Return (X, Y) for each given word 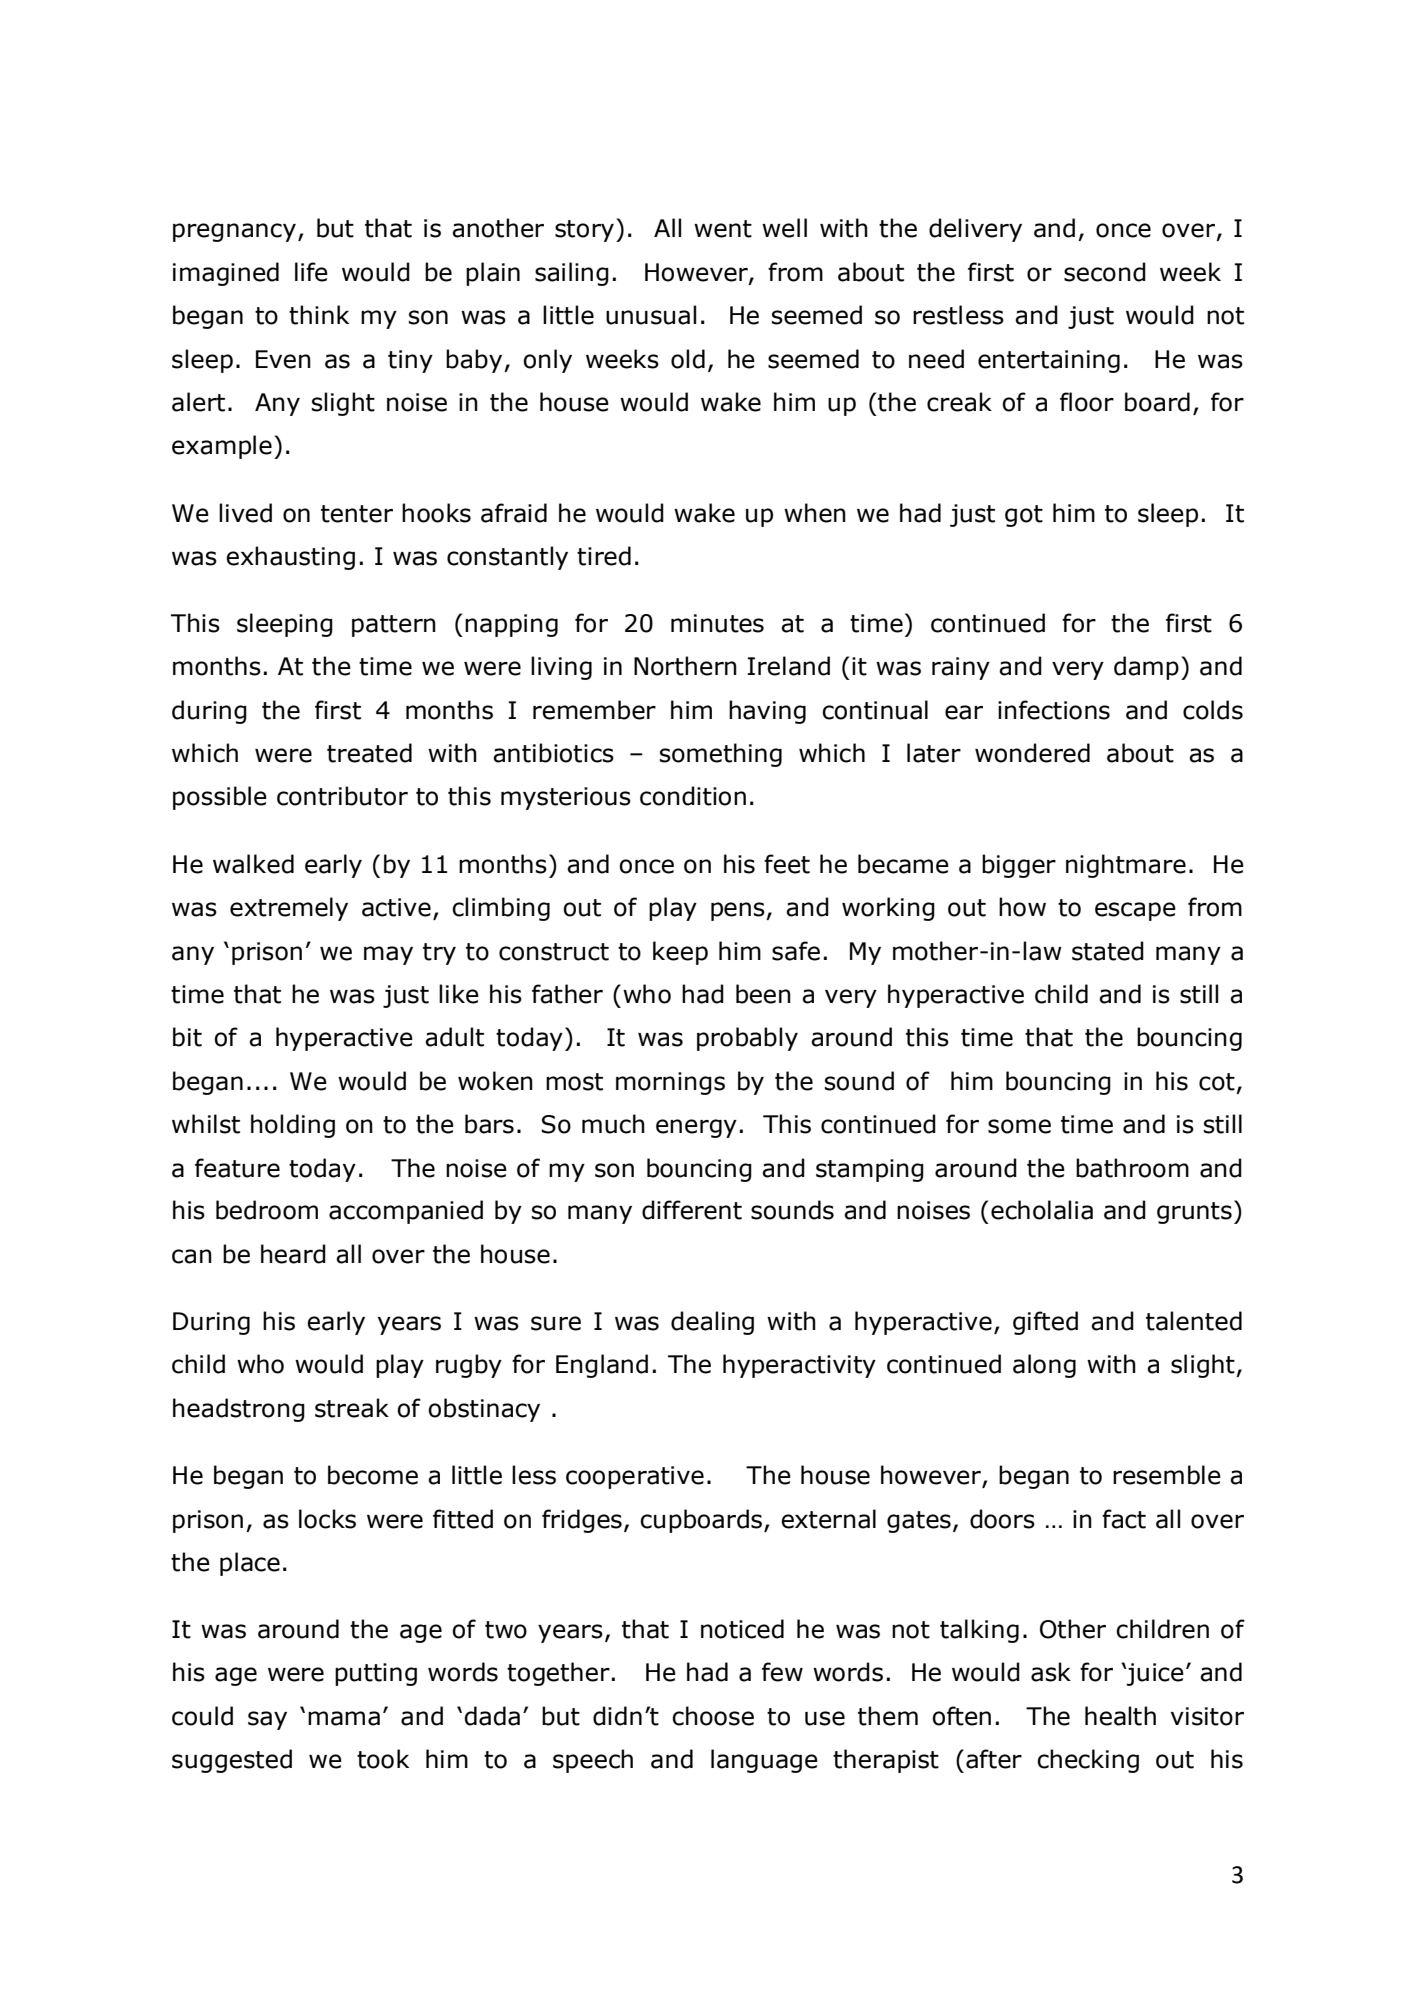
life (311, 272)
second (1105, 272)
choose (713, 1716)
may (388, 955)
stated (1108, 951)
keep (680, 953)
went (723, 229)
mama (344, 1718)
